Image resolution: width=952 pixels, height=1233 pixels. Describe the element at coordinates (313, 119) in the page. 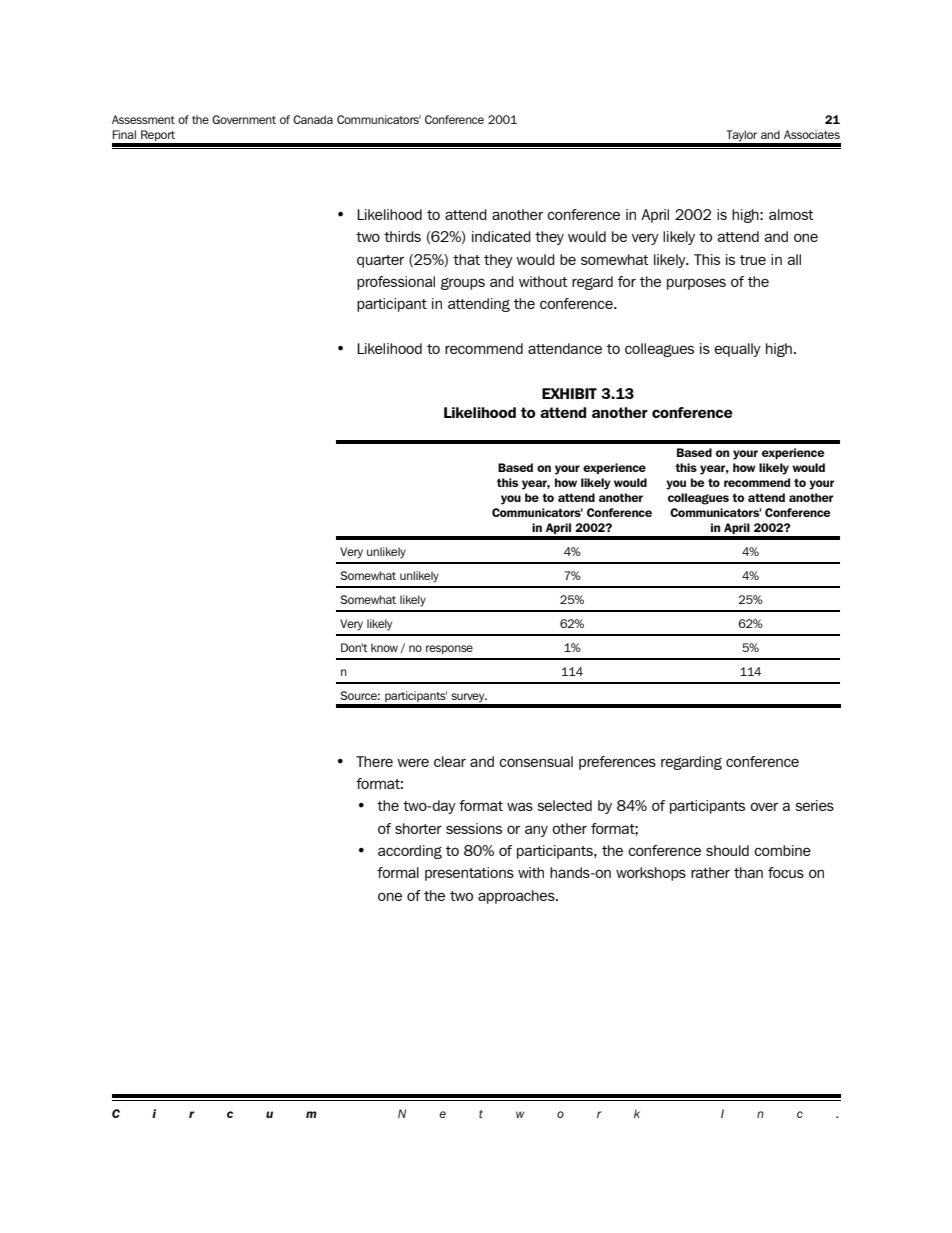

I see `Canada` at that location.
